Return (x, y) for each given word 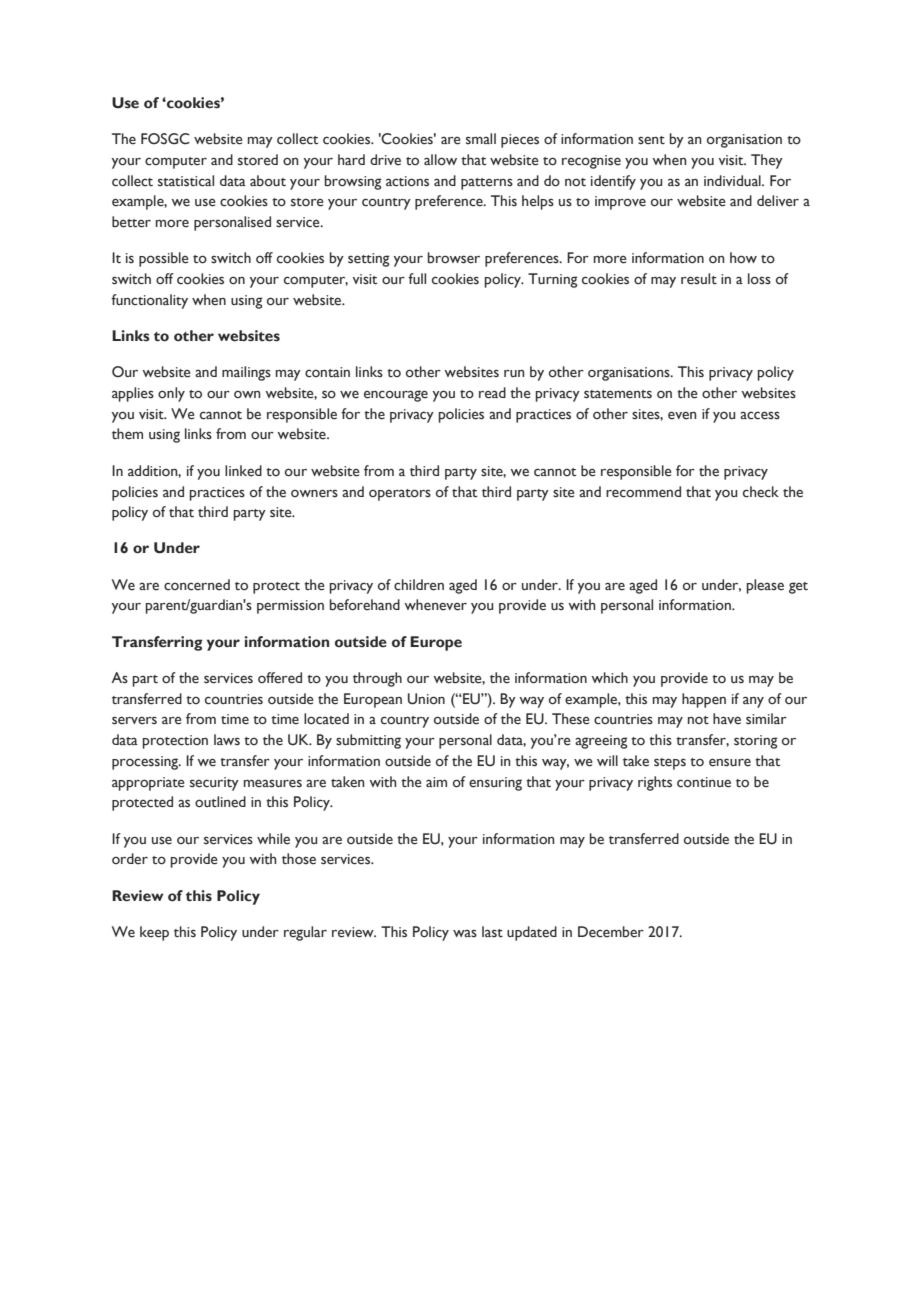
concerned (197, 585)
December (611, 932)
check (761, 492)
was (465, 933)
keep (154, 933)
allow (440, 160)
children (419, 585)
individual (733, 180)
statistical (186, 181)
